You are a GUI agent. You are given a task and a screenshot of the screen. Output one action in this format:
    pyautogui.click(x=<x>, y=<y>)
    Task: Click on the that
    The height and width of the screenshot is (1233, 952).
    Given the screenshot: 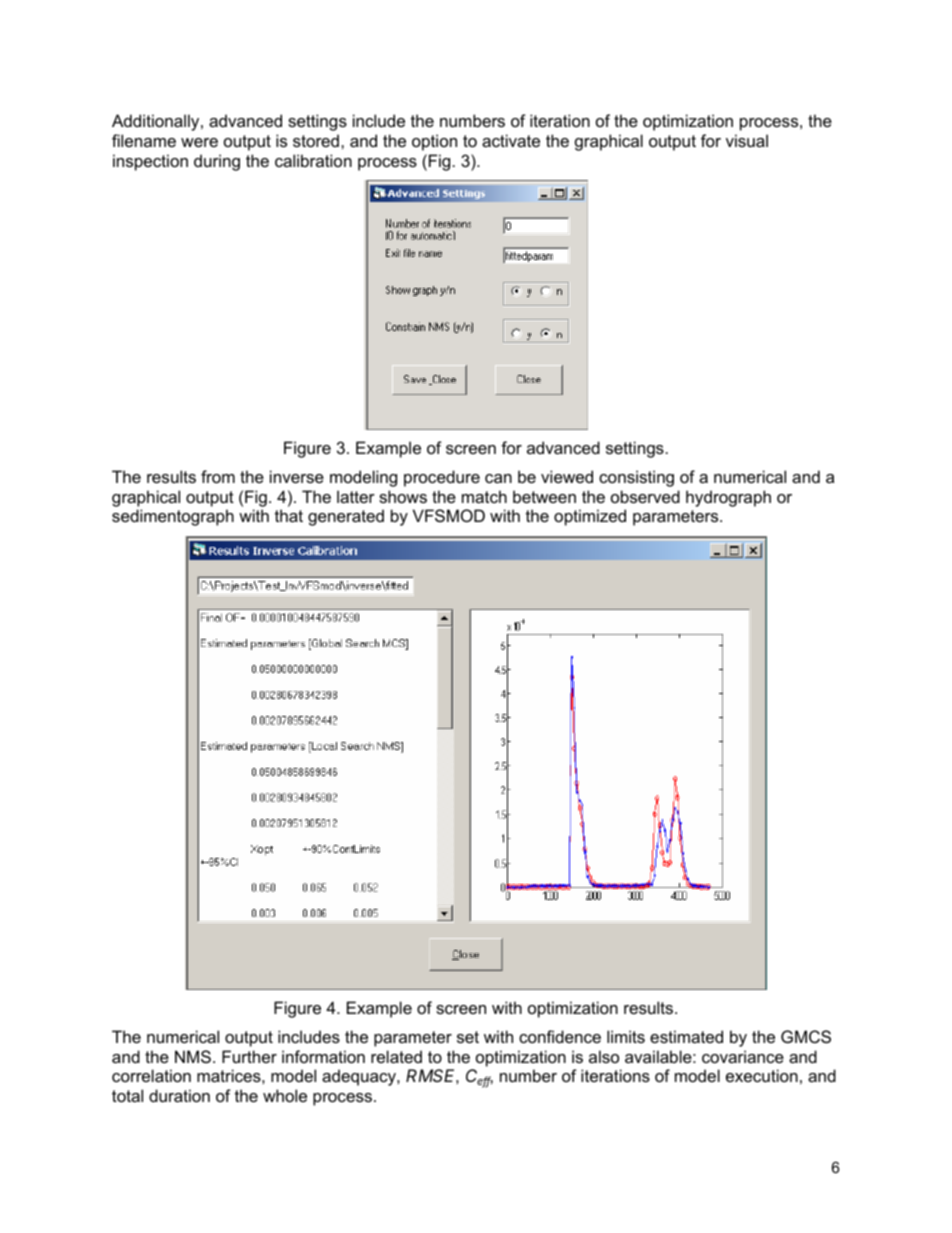 What is the action you would take?
    pyautogui.click(x=289, y=515)
